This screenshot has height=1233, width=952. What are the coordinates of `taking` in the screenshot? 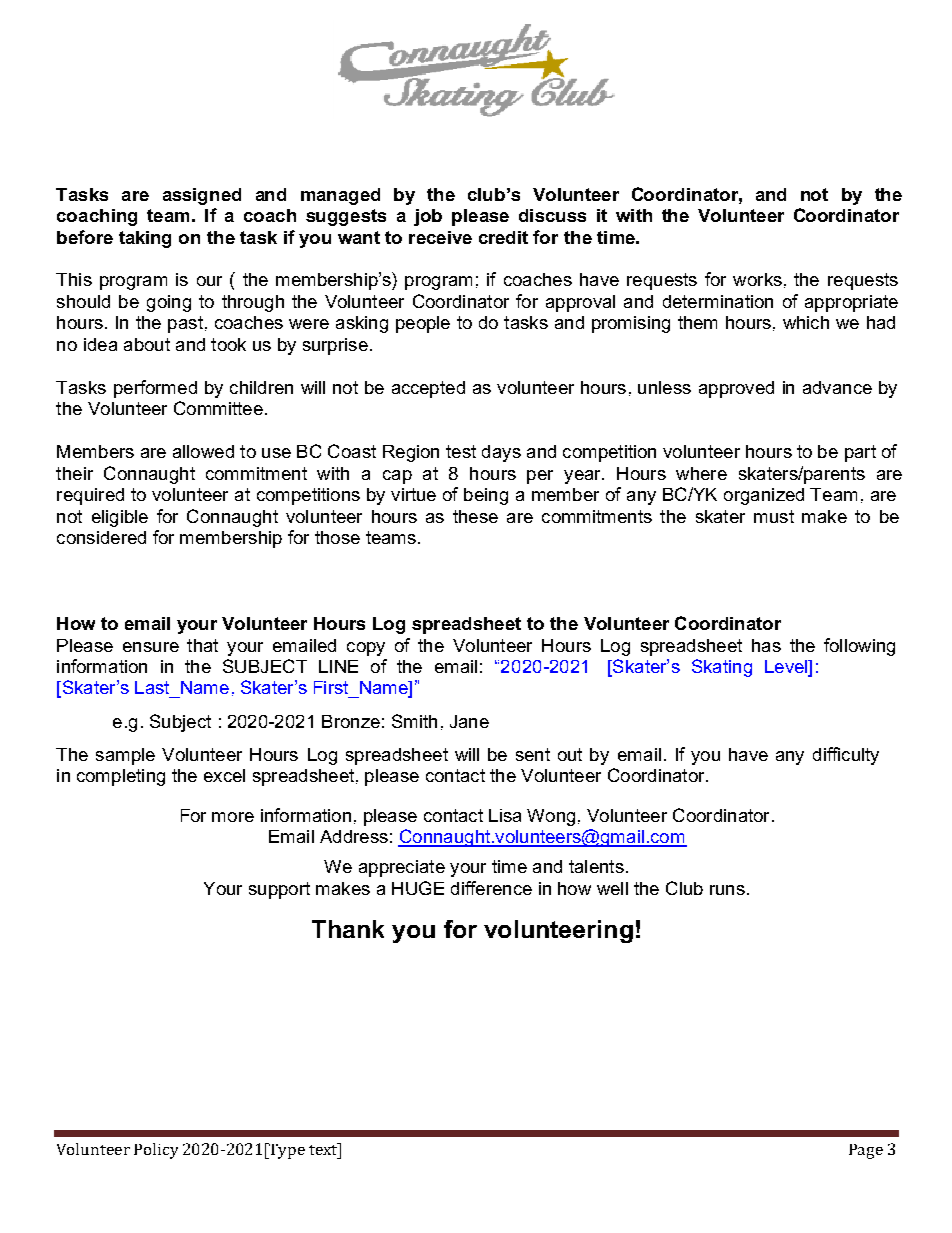 It's located at (145, 239).
